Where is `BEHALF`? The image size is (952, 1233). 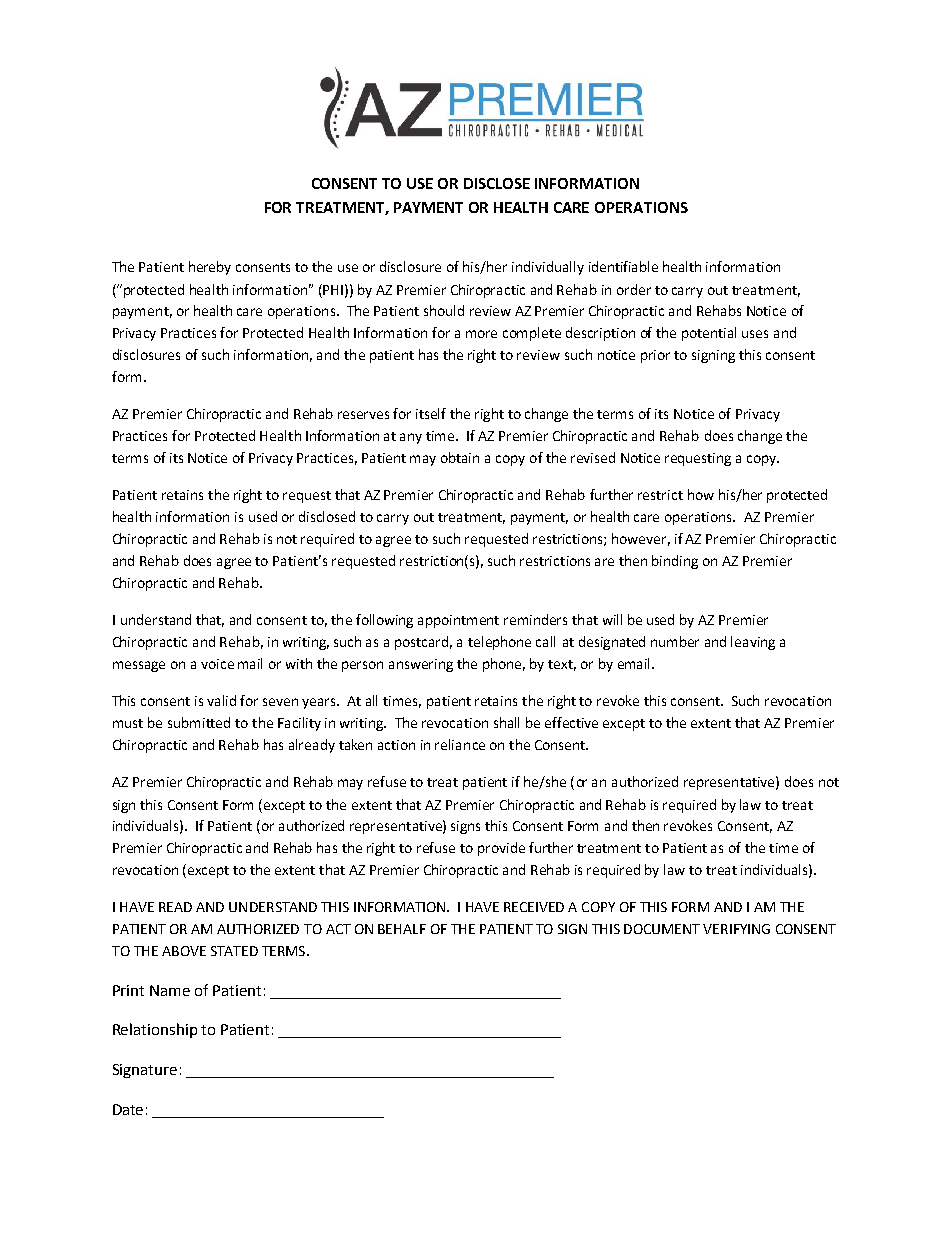 BEHALF is located at coordinates (402, 929).
